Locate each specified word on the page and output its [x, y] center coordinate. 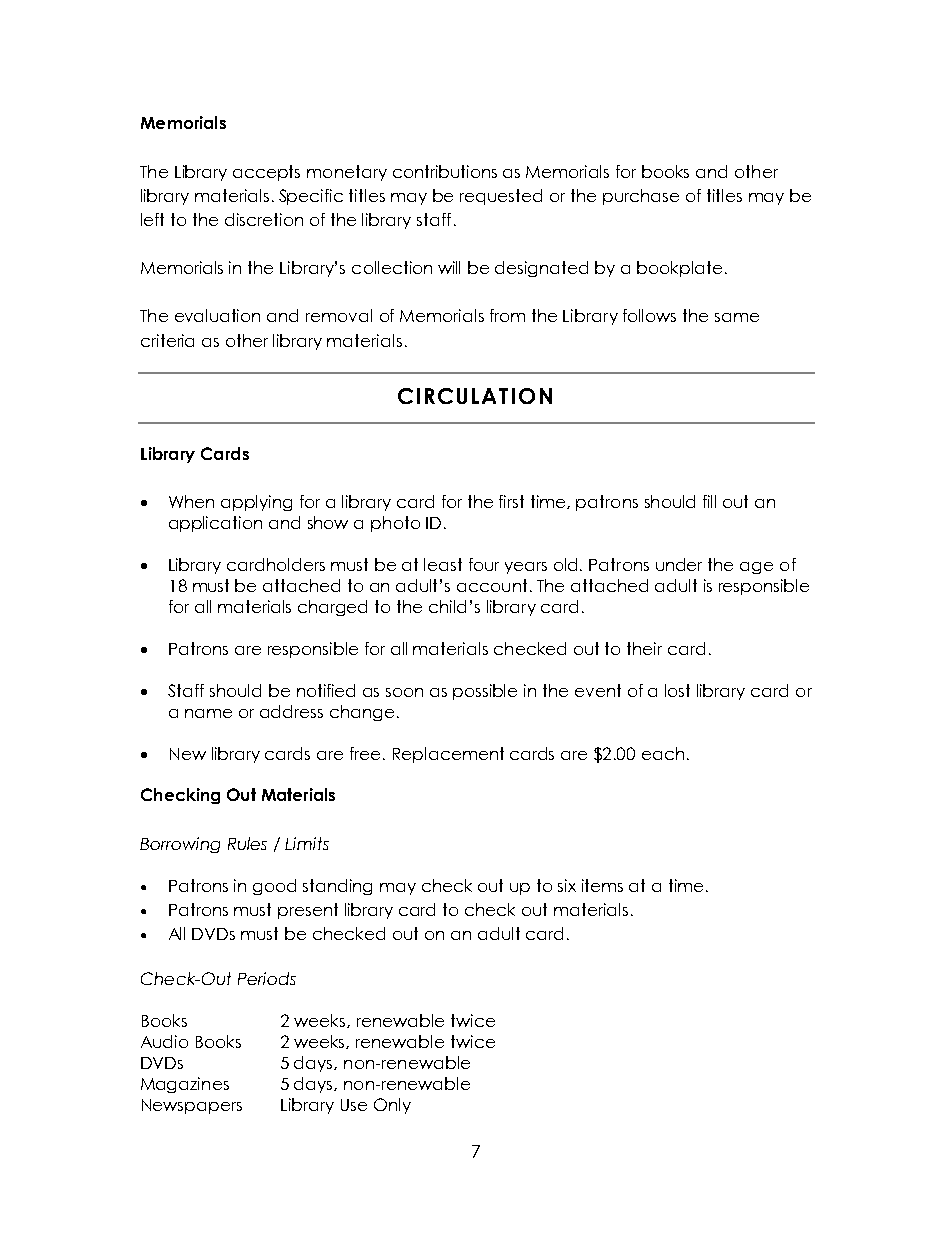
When [191, 501]
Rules [247, 843]
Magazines [185, 1085]
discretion [264, 219]
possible [485, 692]
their [644, 648]
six [567, 885]
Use [354, 1105]
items [602, 885]
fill [709, 501]
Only [392, 1106]
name [208, 713]
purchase [641, 197]
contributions [445, 171]
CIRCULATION [475, 396]
